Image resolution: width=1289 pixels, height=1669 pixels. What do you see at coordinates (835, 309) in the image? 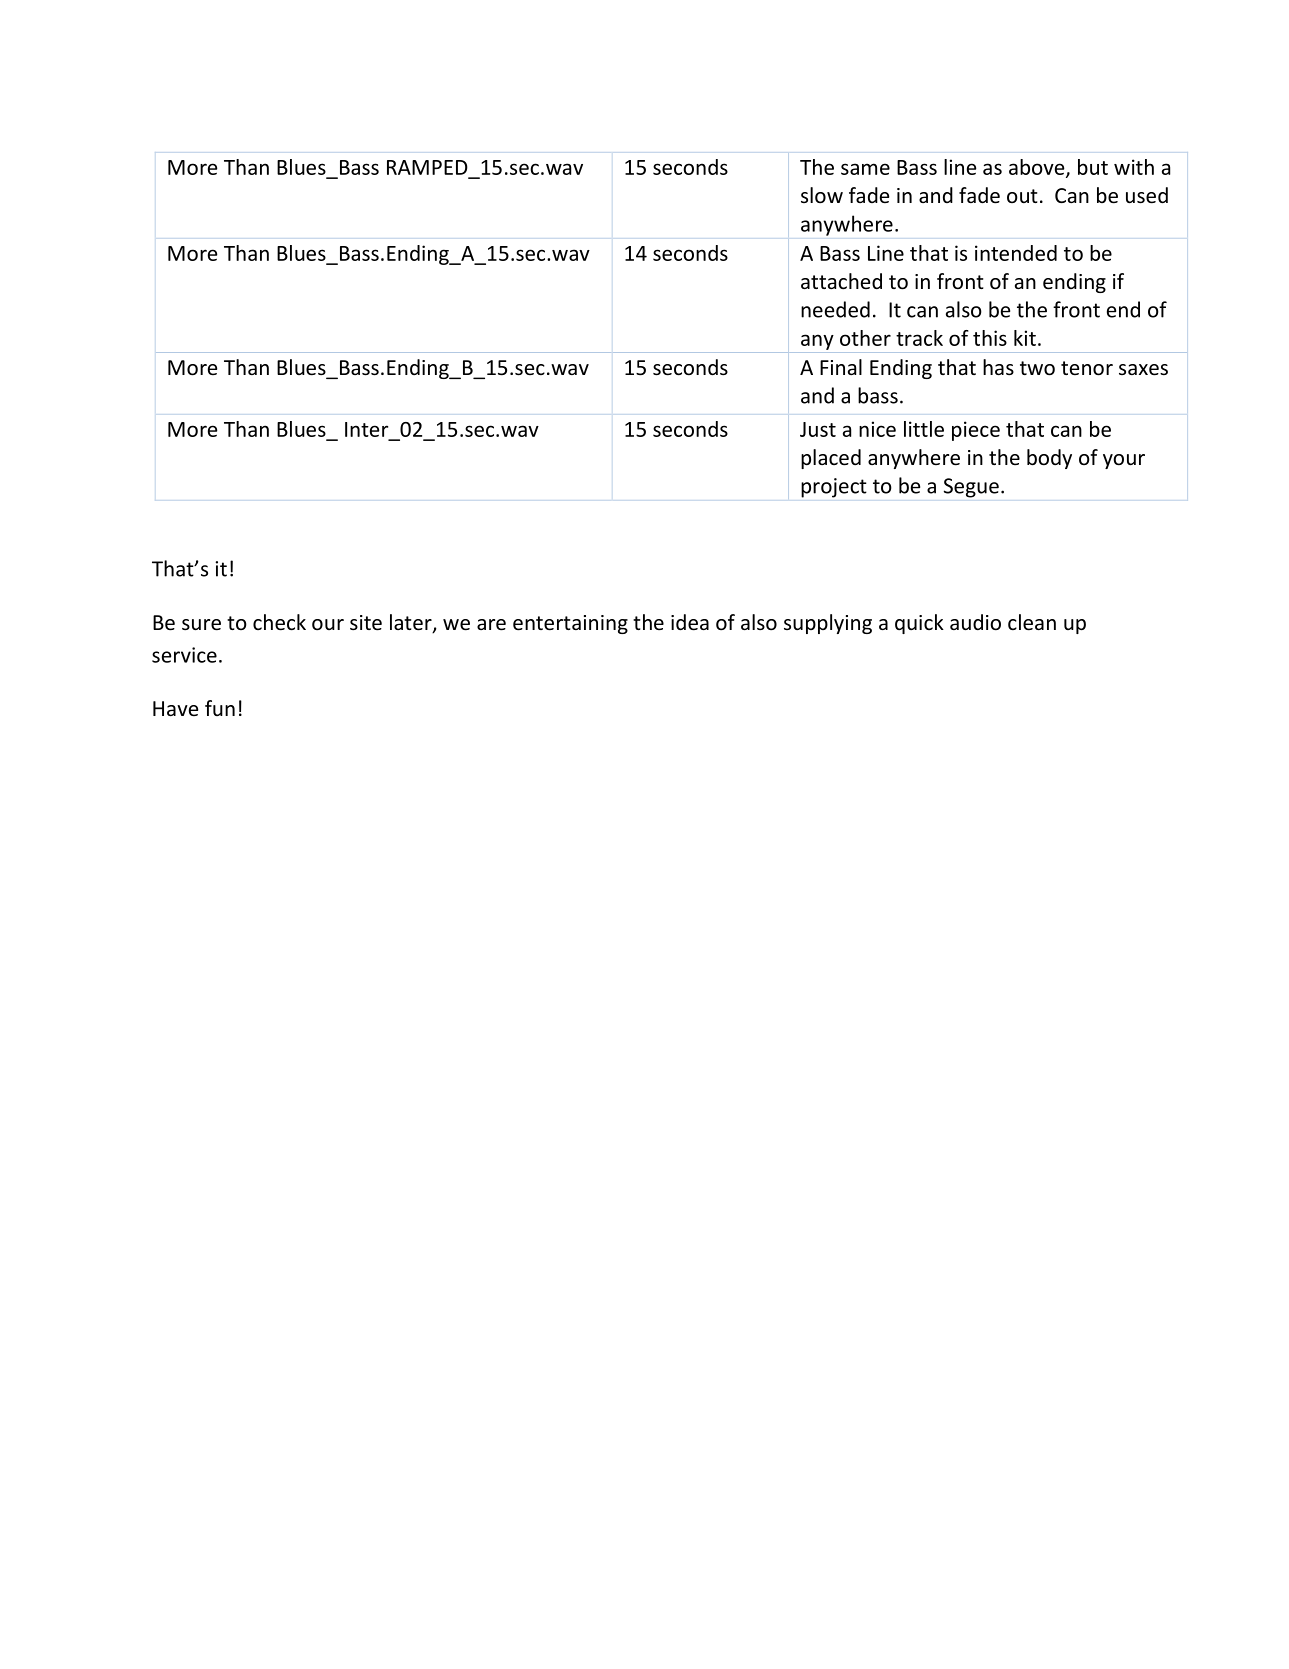
I see `needed` at bounding box center [835, 309].
